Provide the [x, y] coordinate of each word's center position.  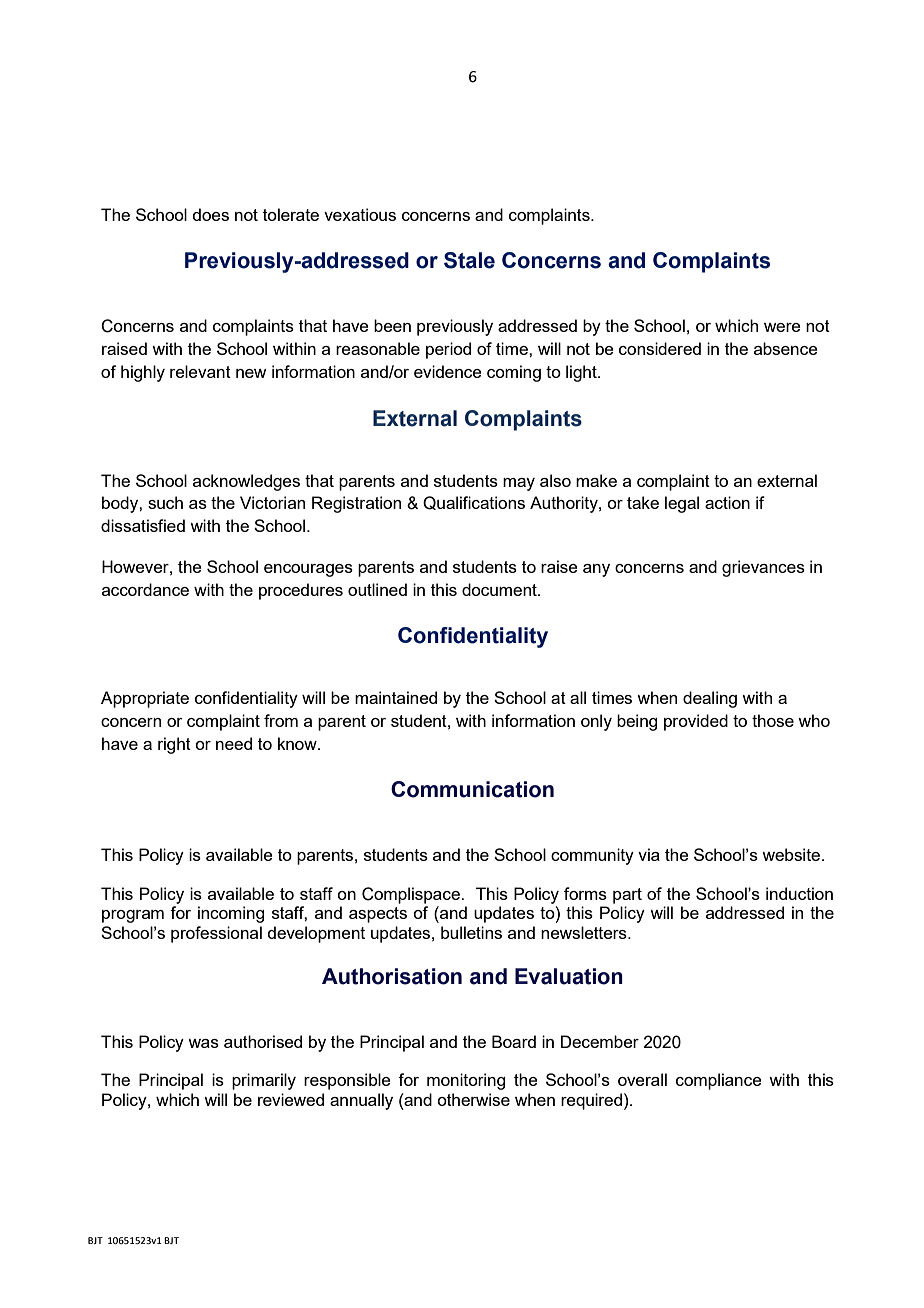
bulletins [471, 932]
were [782, 327]
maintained [396, 697]
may [519, 484]
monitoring [466, 1081]
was [203, 1043]
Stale [469, 260]
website [792, 854]
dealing [710, 699]
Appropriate [145, 699]
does [210, 214]
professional [216, 934]
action [727, 502]
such [165, 502]
